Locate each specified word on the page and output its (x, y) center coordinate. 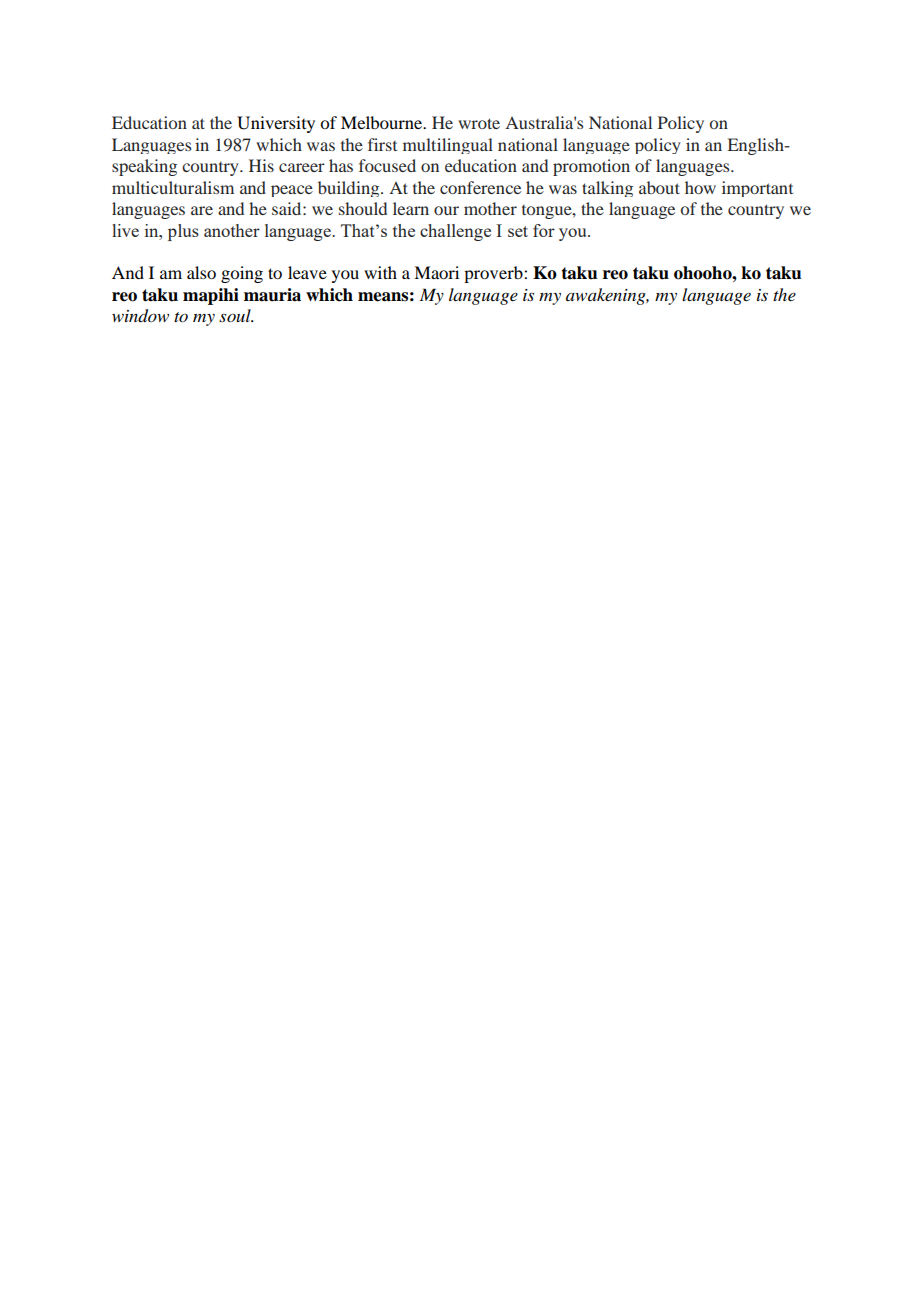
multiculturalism (173, 187)
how (700, 187)
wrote (479, 123)
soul (236, 315)
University (276, 124)
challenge (455, 232)
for (544, 230)
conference (480, 187)
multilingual (448, 146)
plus (183, 232)
